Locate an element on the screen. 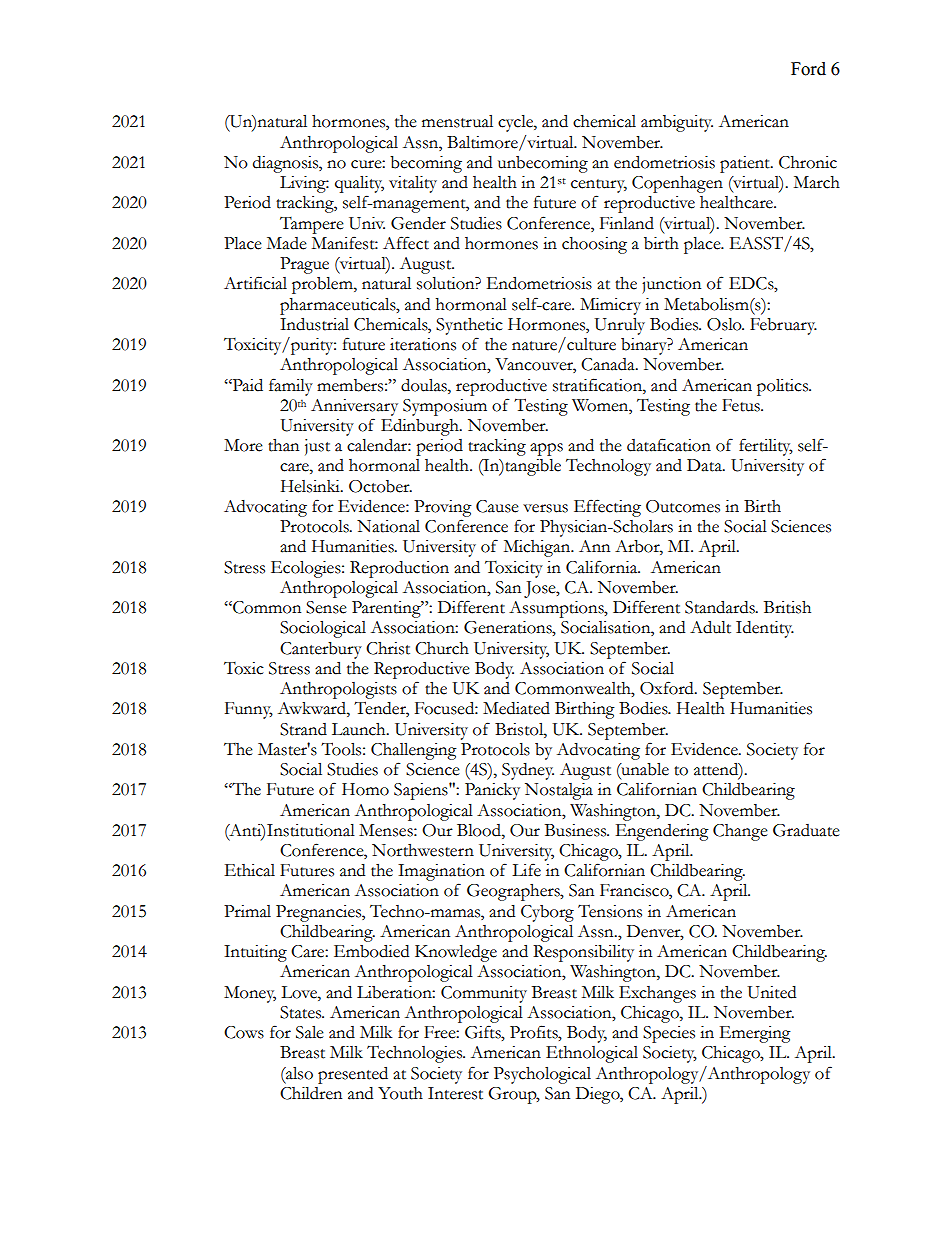 The image size is (952, 1233). patient is located at coordinates (746, 164).
